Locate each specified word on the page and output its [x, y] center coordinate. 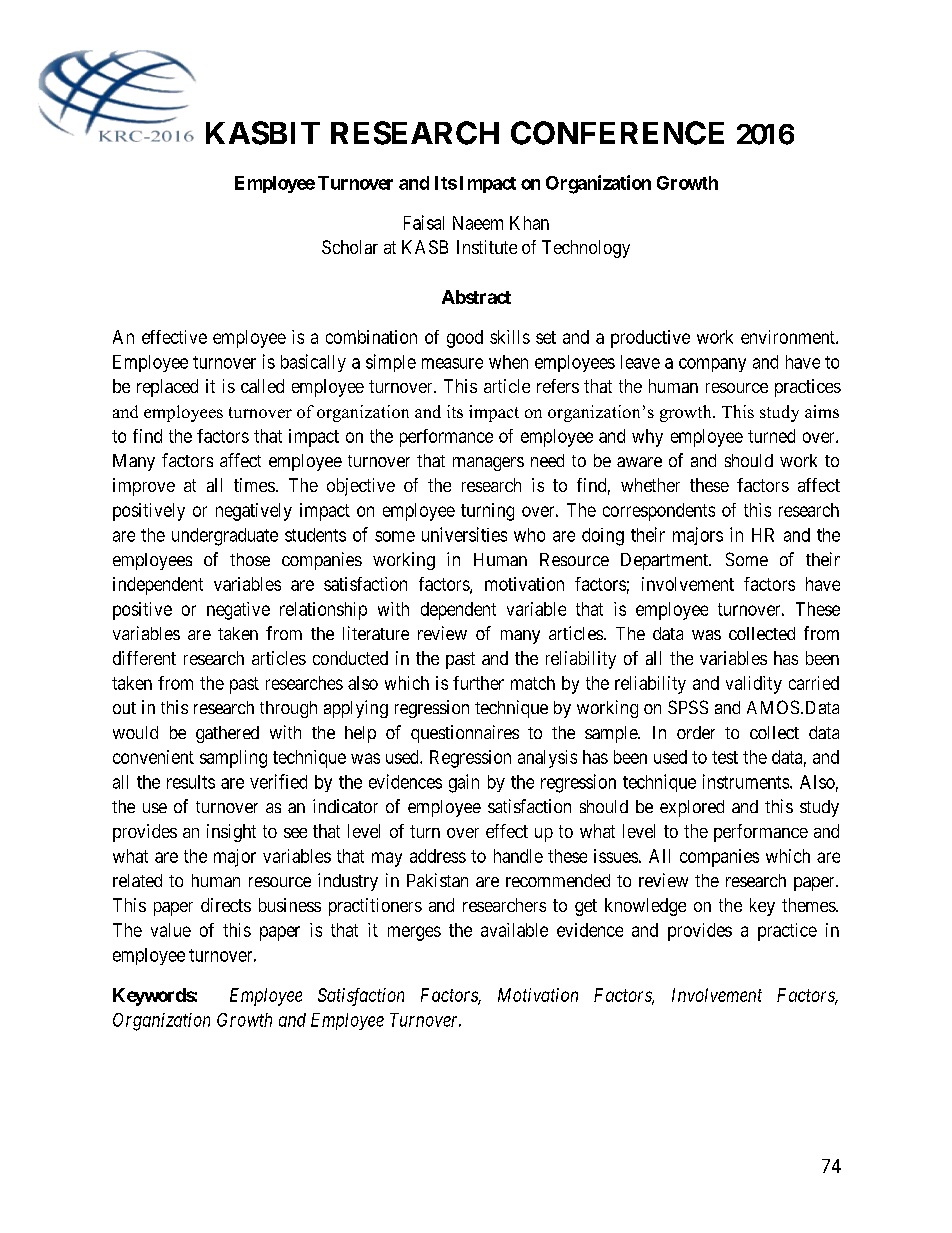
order [696, 732]
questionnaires [465, 734]
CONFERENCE [617, 133]
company [712, 365]
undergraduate [225, 537]
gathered [227, 734]
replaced [167, 388]
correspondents [659, 512]
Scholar [350, 247]
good [465, 339]
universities [464, 534]
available [514, 930]
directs [226, 905]
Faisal [424, 222]
